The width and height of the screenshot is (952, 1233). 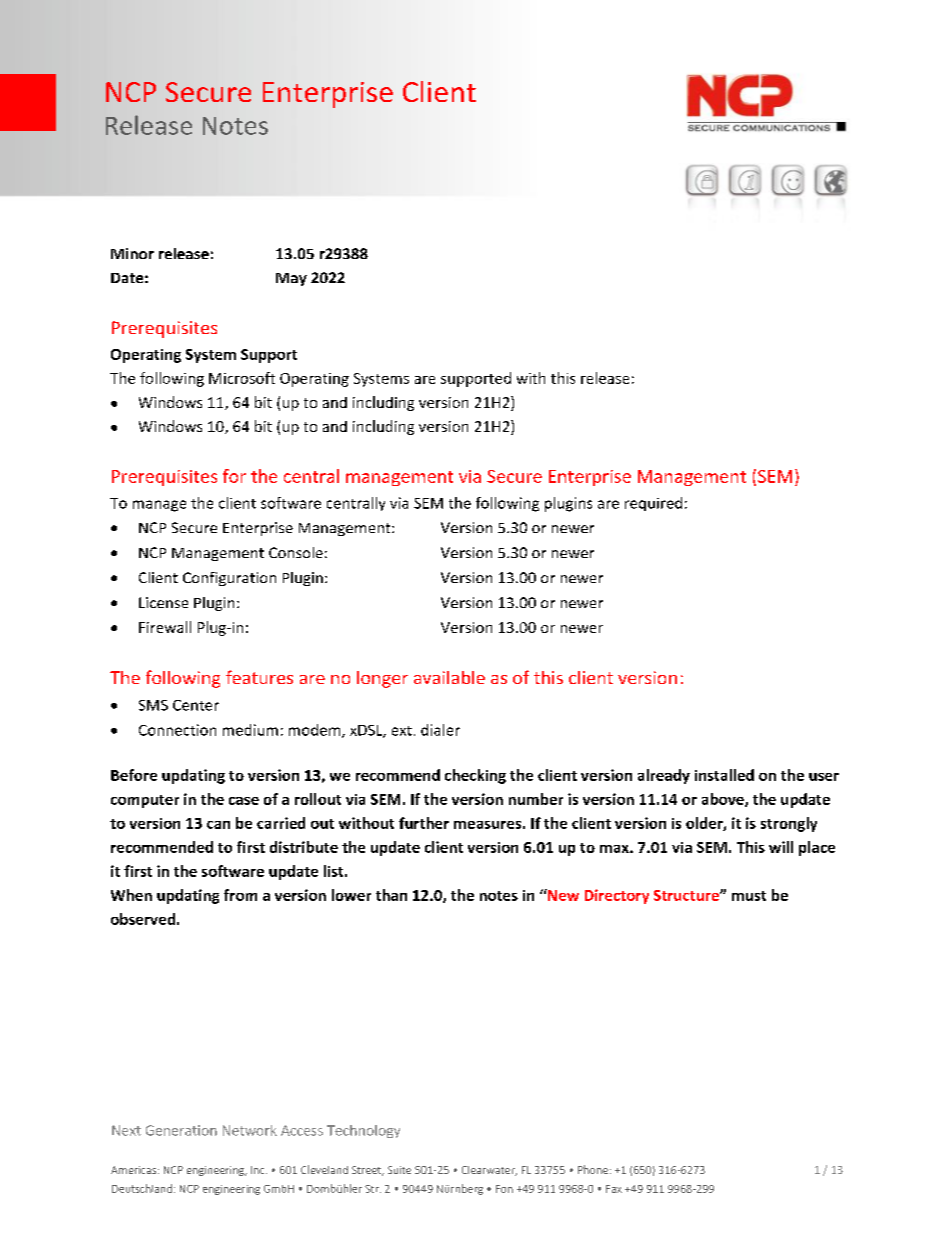 What do you see at coordinates (181, 1130) in the screenshot?
I see `Generation` at bounding box center [181, 1130].
